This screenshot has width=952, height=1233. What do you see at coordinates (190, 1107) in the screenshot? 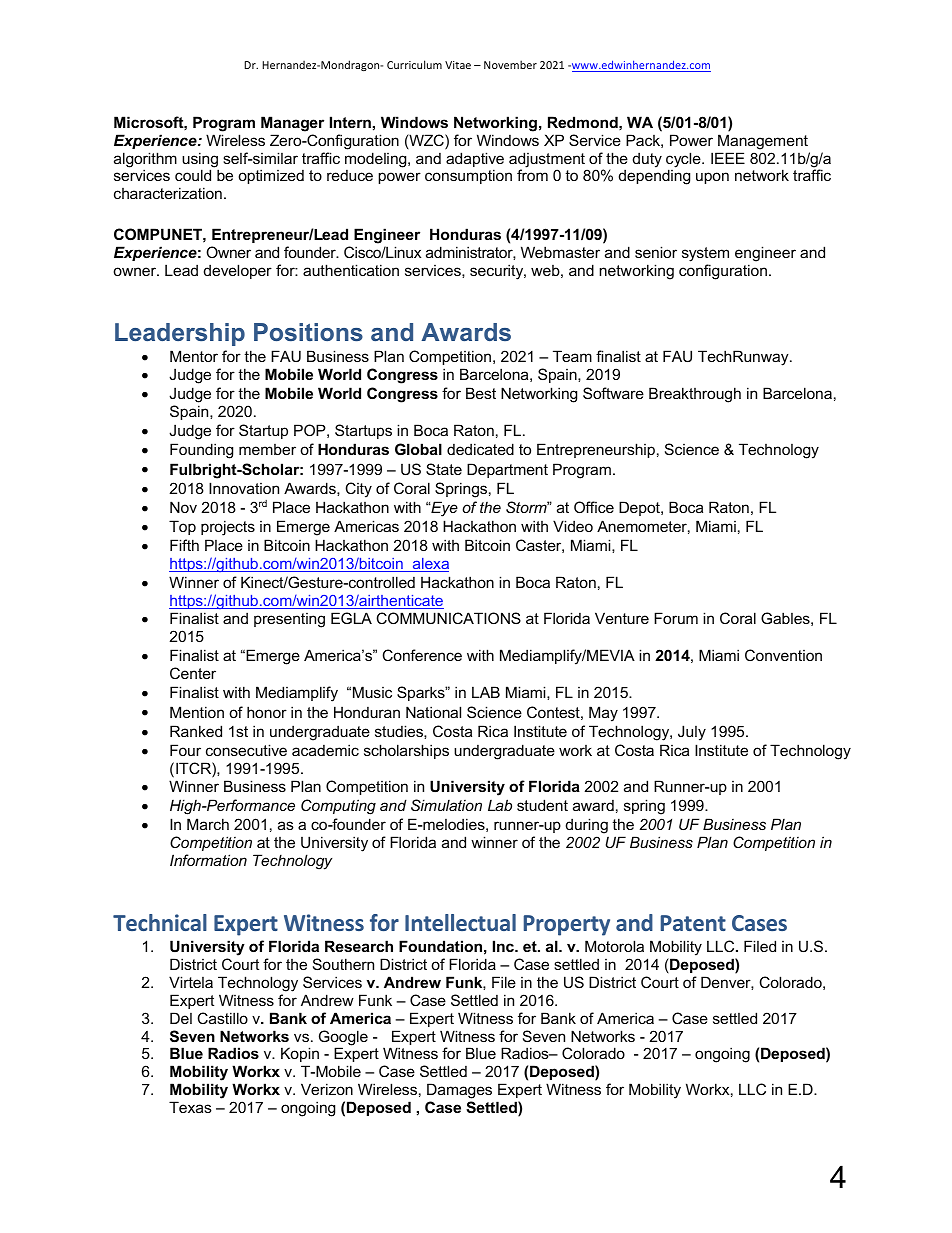
I see `Texas` at bounding box center [190, 1107].
